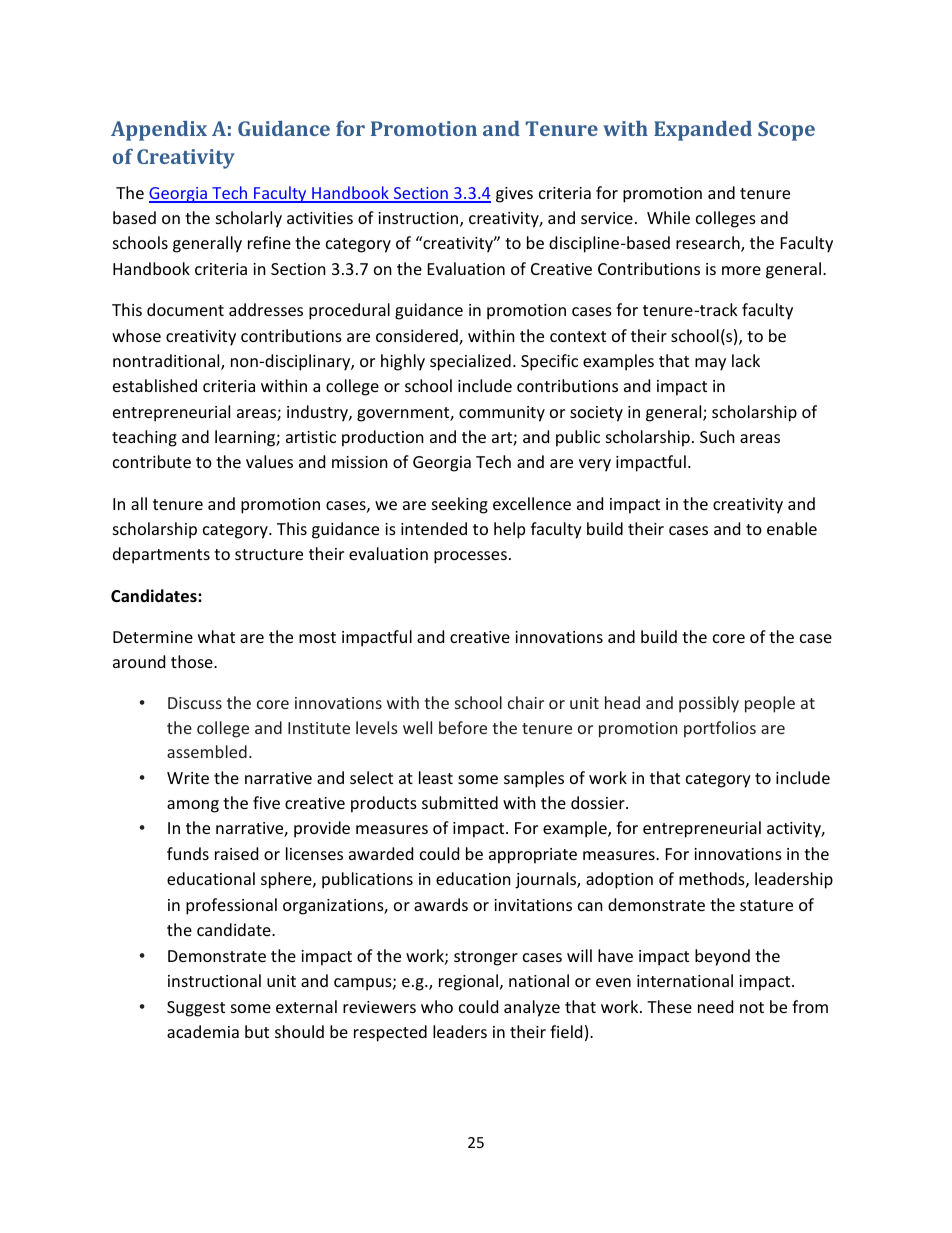 The width and height of the image is (952, 1233). What do you see at coordinates (470, 982) in the image?
I see `regional` at bounding box center [470, 982].
